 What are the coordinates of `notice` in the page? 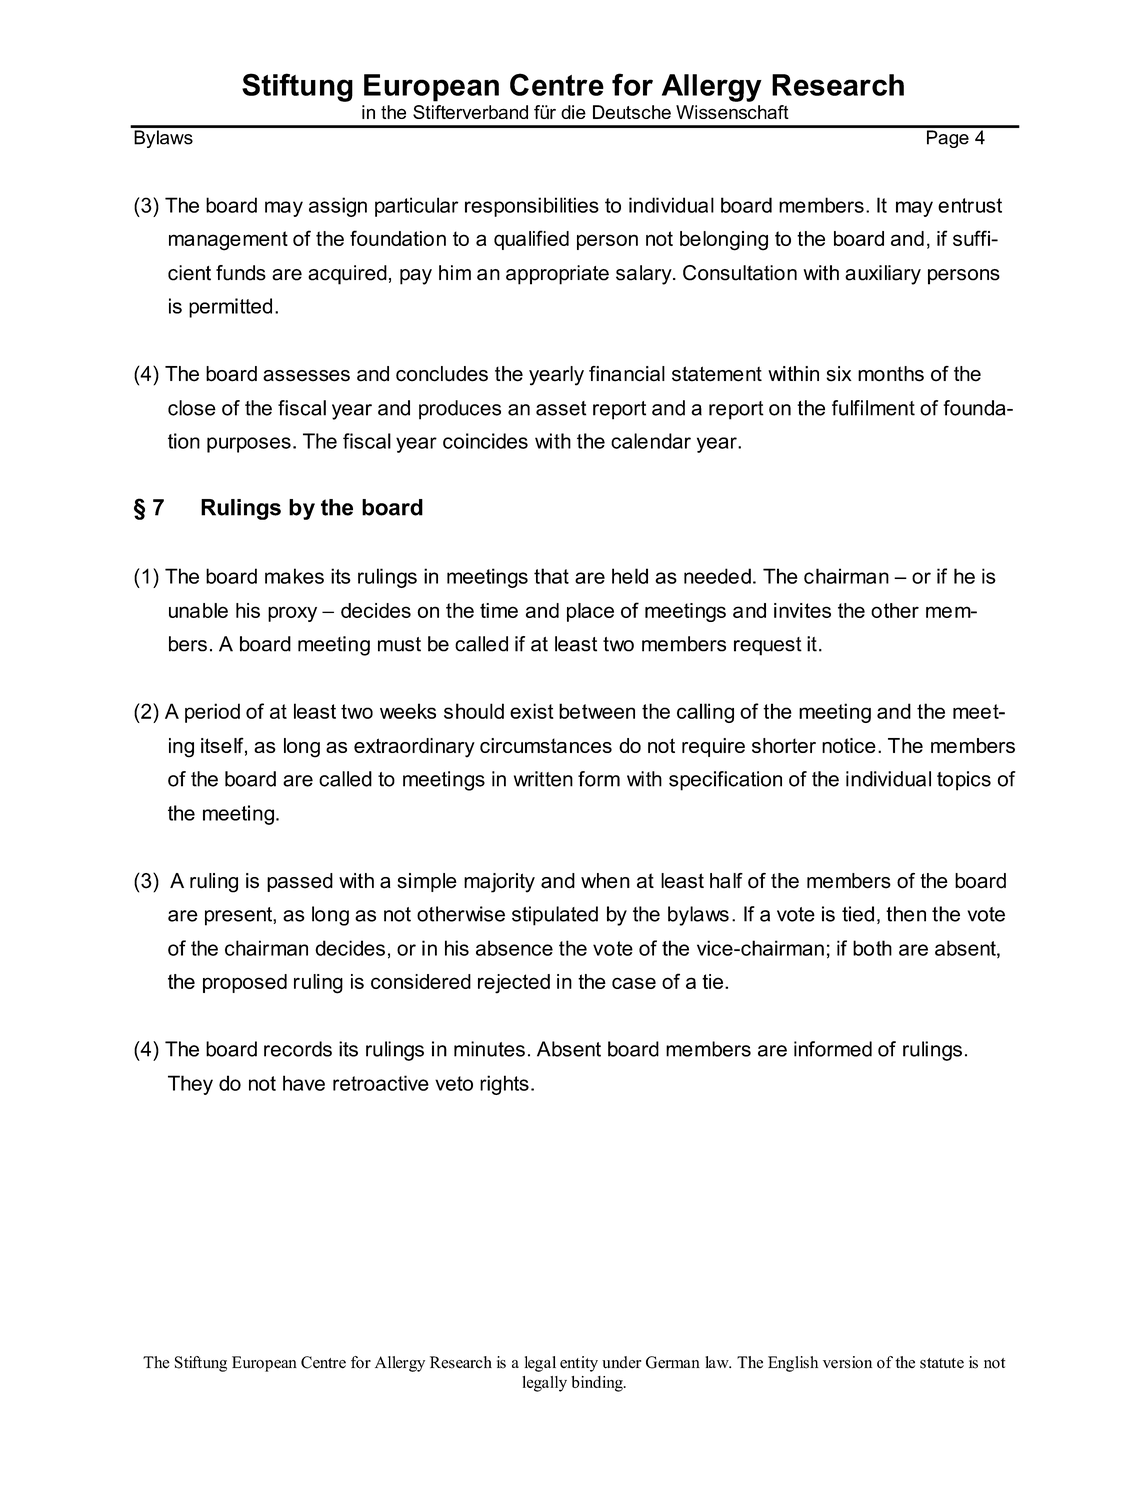 It's located at (849, 745).
